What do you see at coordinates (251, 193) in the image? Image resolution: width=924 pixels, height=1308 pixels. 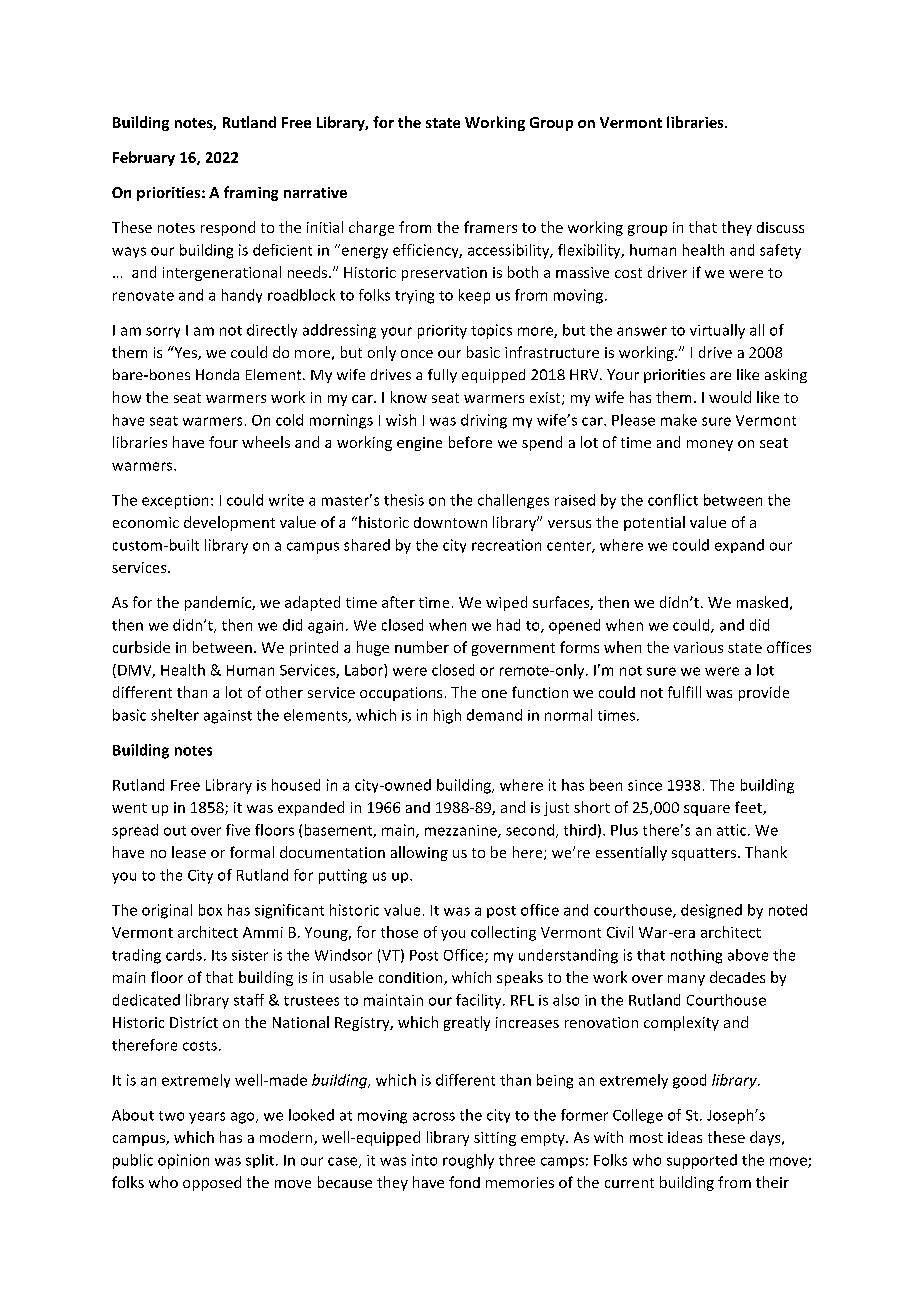 I see `framing` at bounding box center [251, 193].
